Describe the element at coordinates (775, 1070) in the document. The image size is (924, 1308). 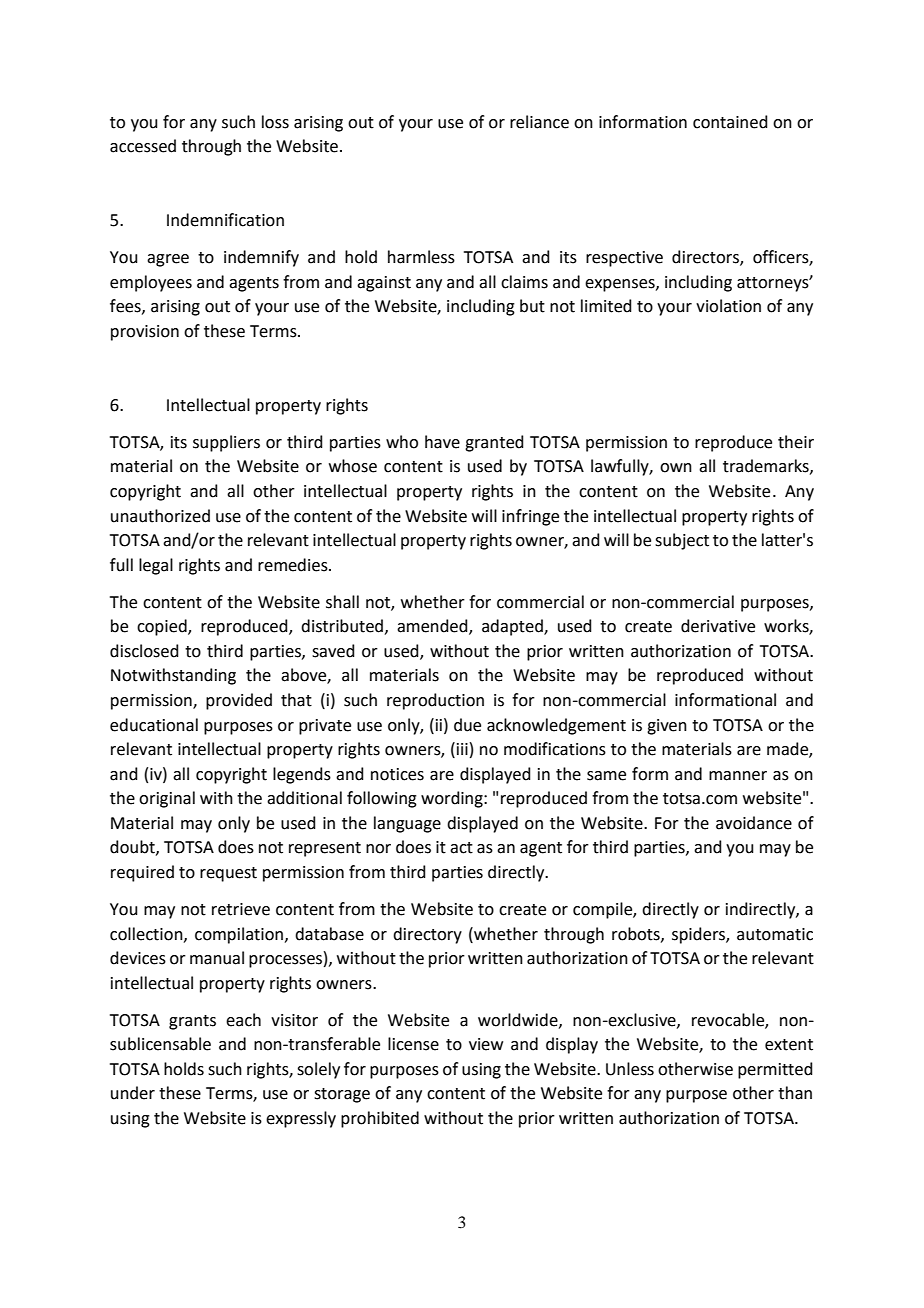
I see `permitted` at that location.
